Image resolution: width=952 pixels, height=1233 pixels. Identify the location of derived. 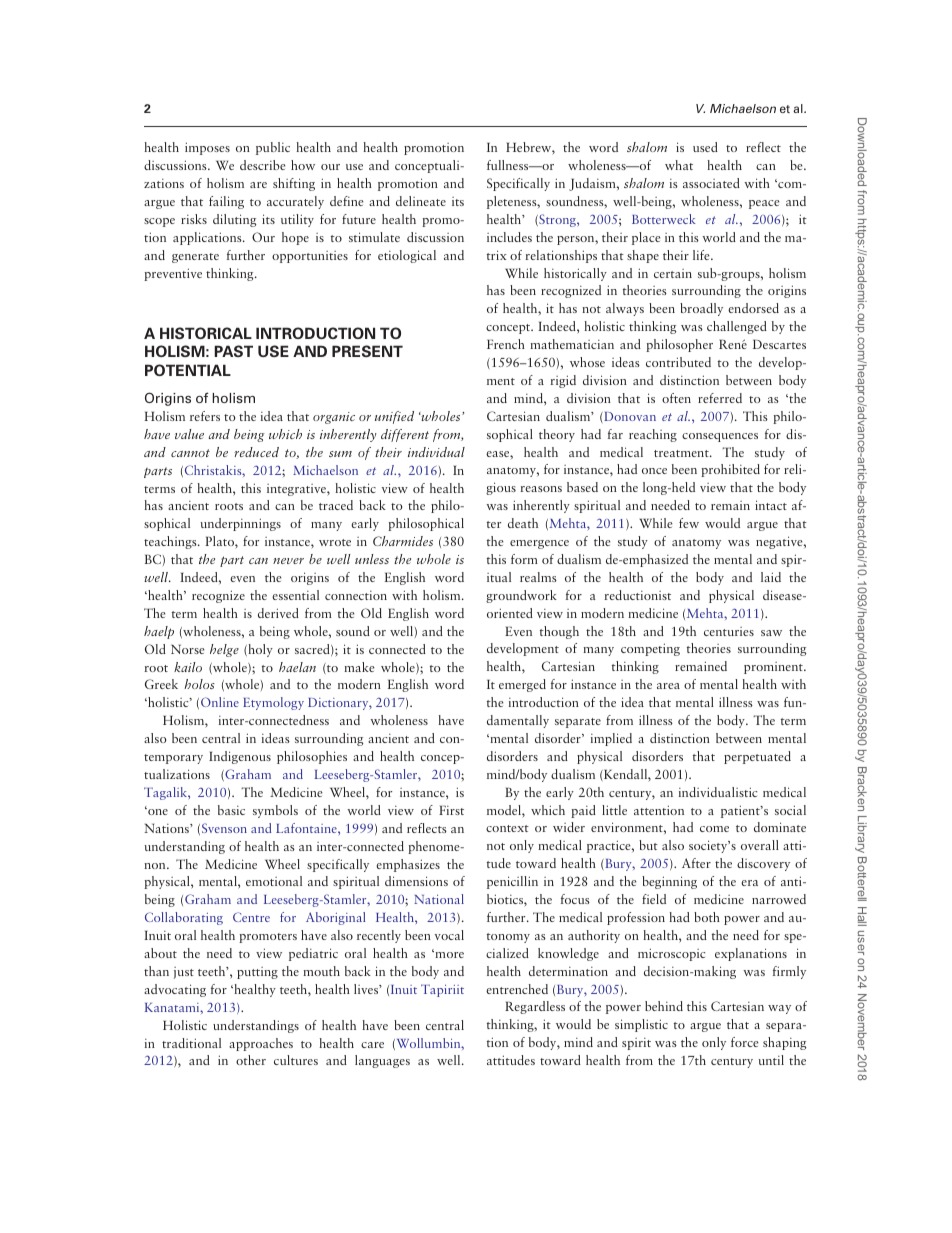
(278, 613).
